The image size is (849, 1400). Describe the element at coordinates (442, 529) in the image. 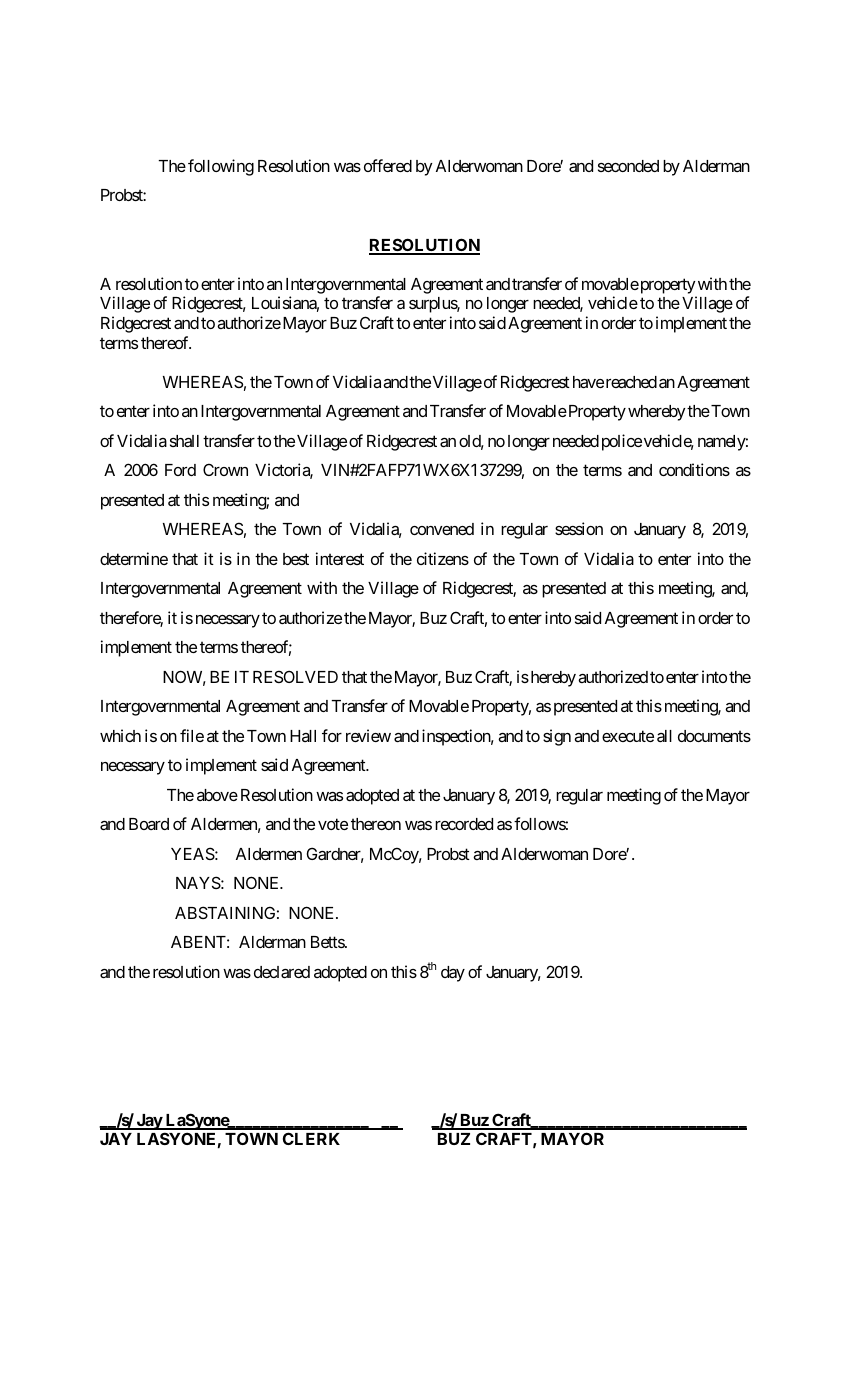

I see `convened` at that location.
